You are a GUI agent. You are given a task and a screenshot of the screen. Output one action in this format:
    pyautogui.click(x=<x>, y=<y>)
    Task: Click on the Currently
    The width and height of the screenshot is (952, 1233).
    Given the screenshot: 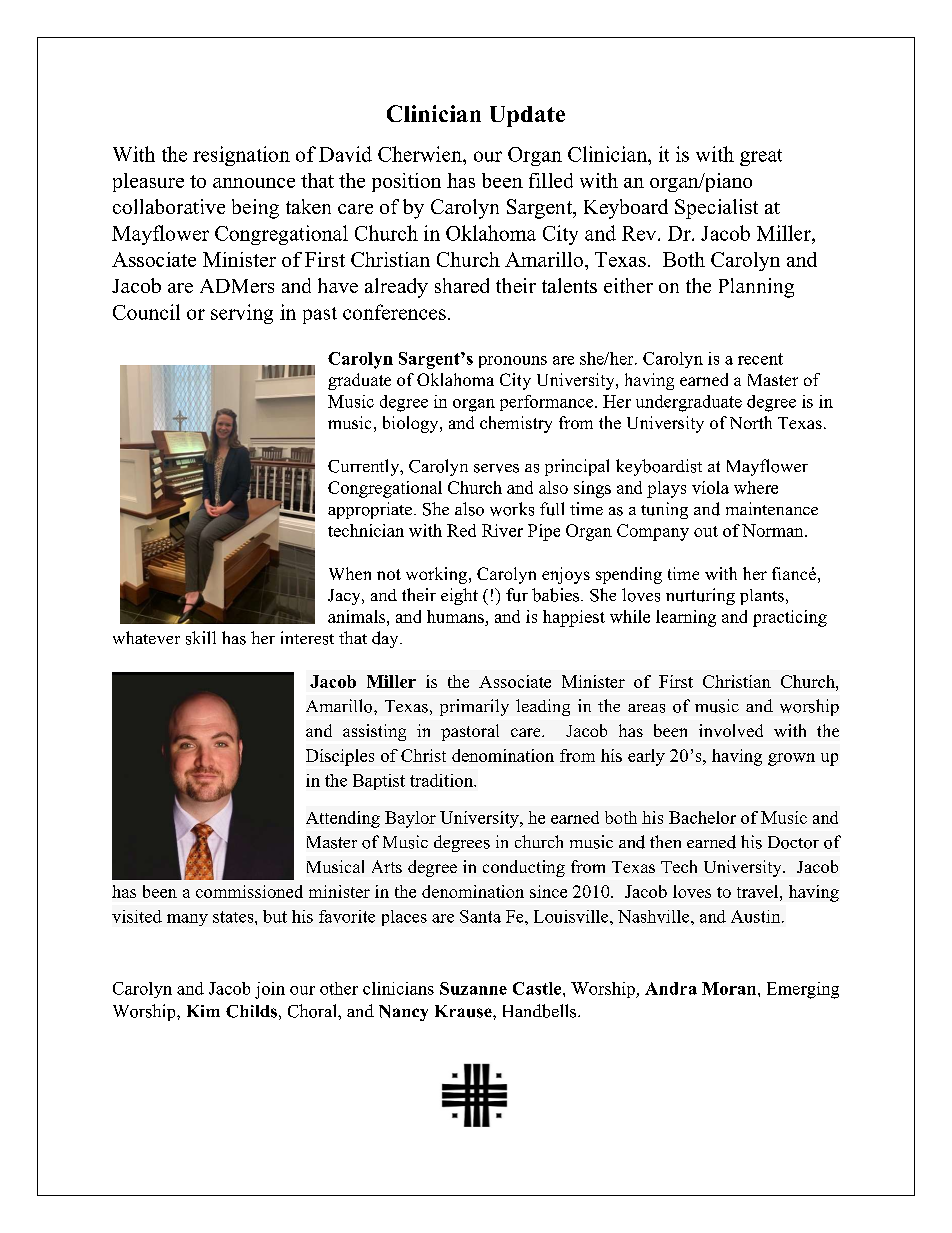 What is the action you would take?
    pyautogui.click(x=365, y=467)
